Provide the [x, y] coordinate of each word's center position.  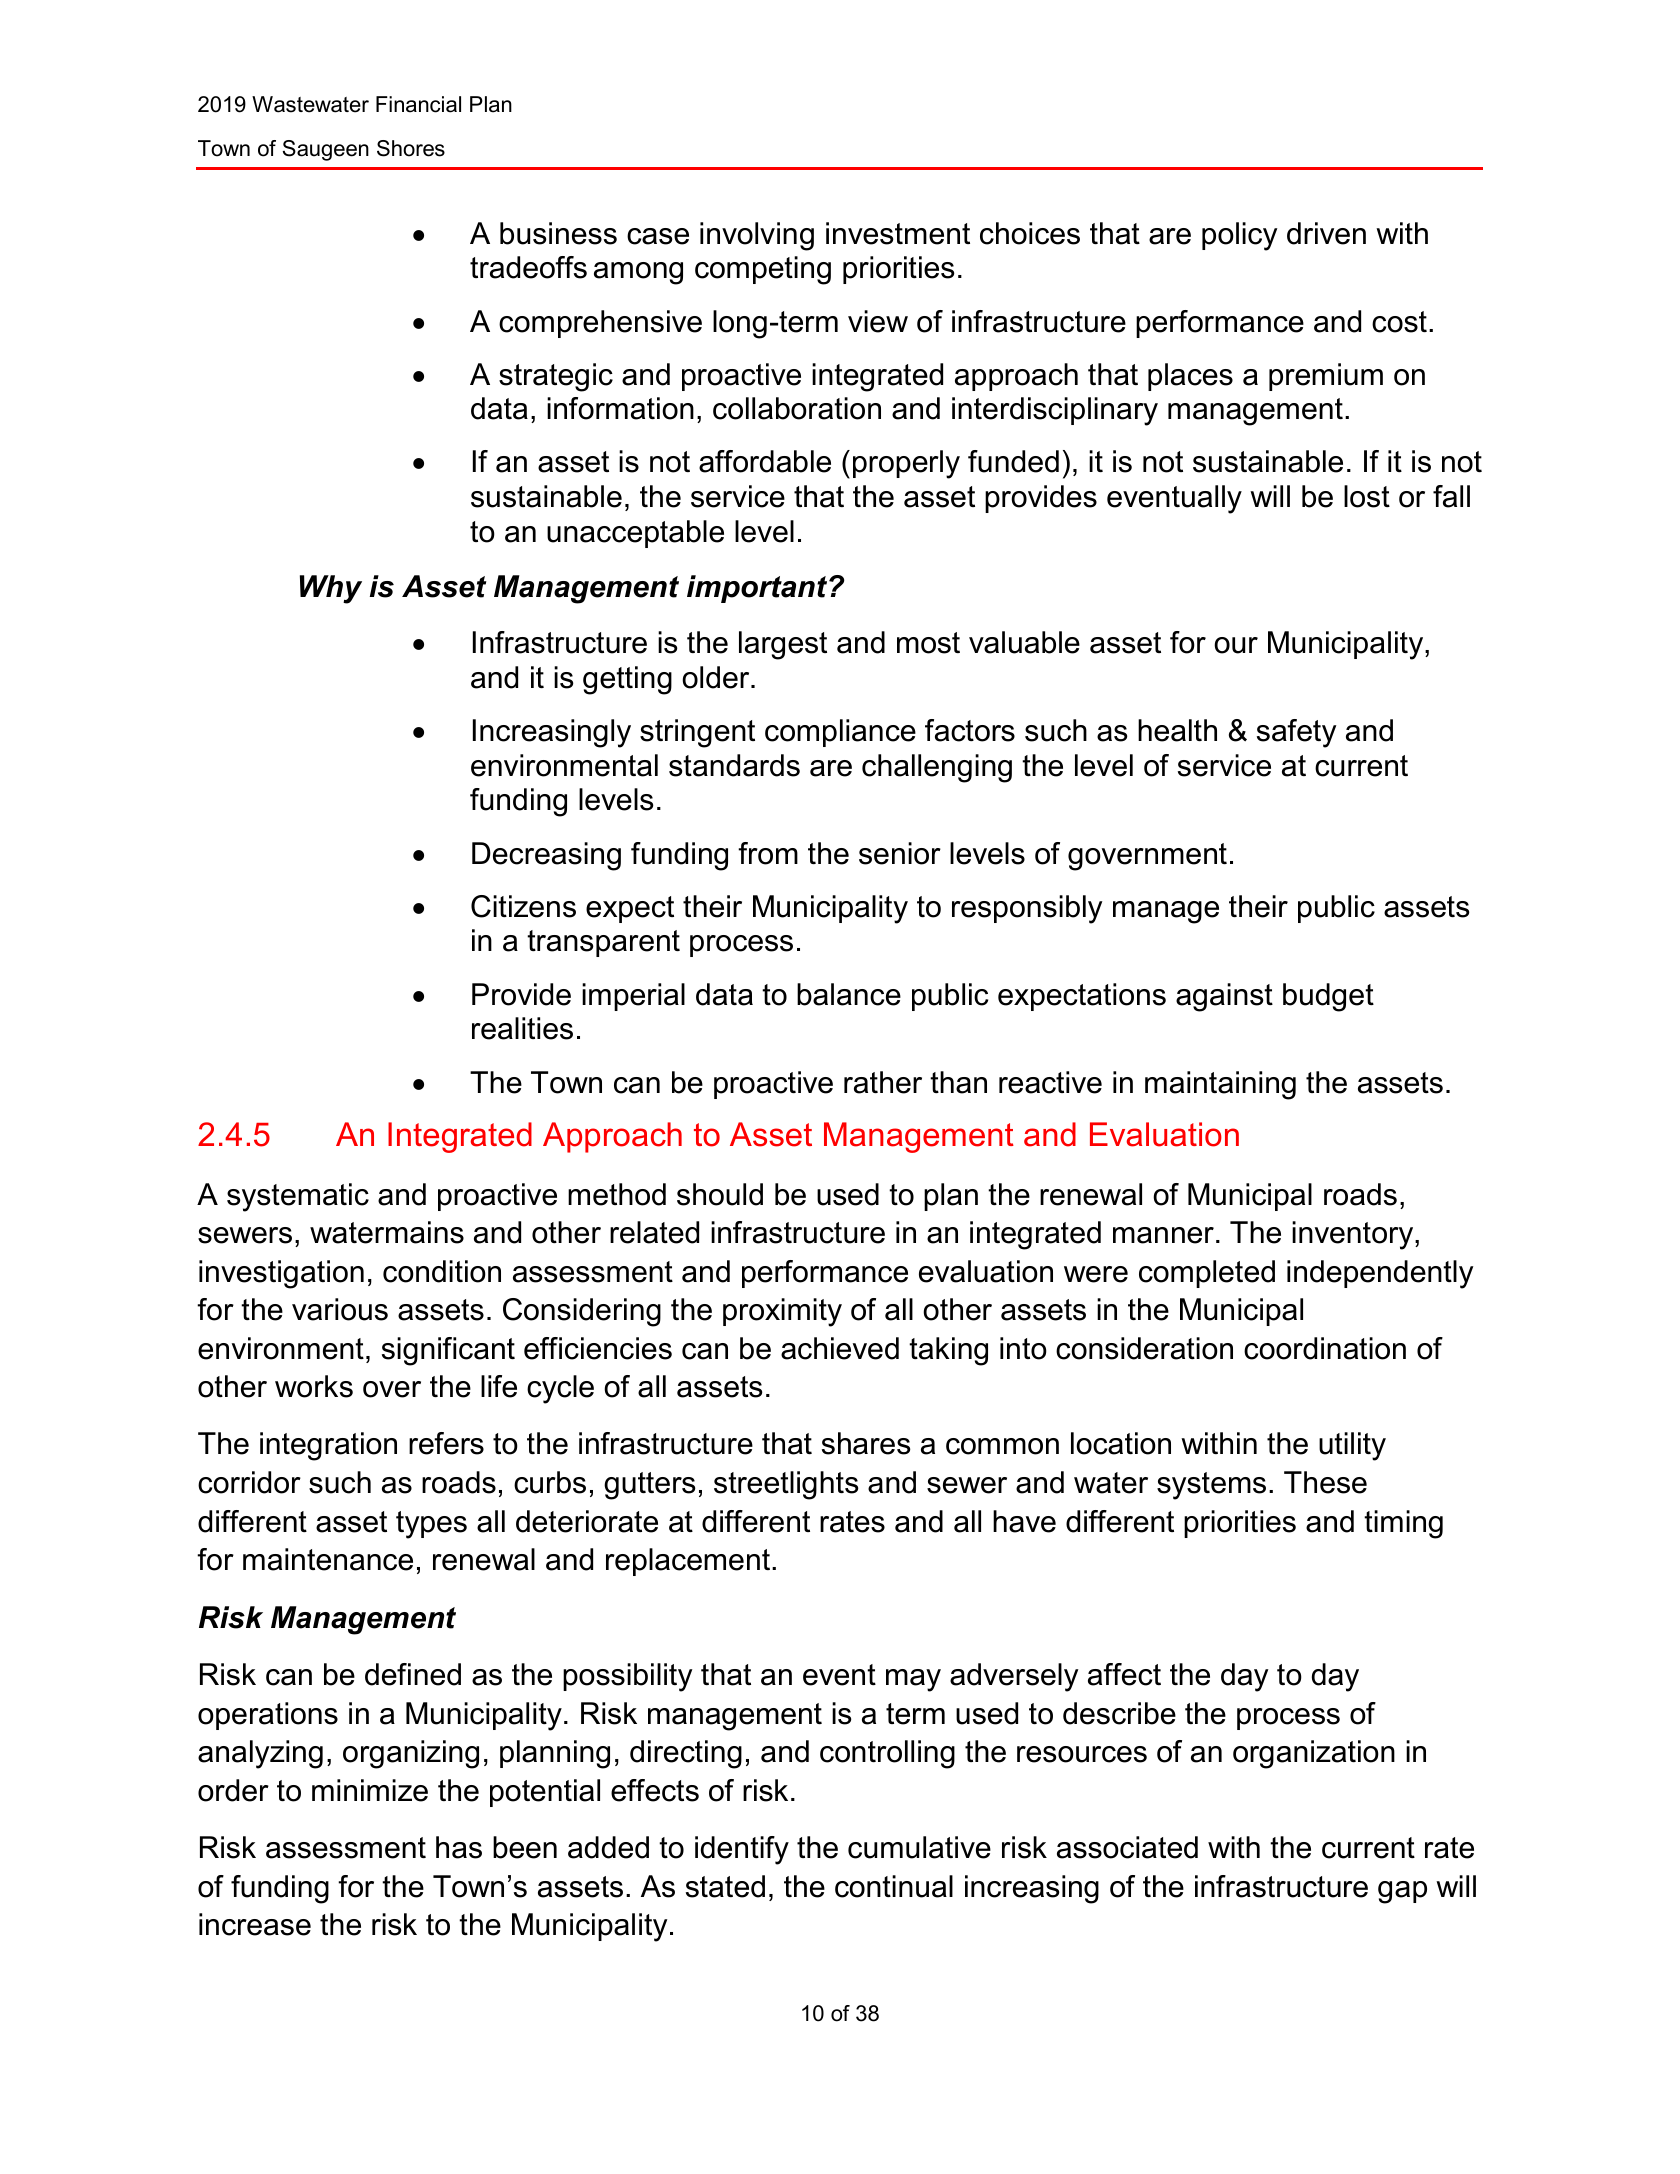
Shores [411, 148]
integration [328, 1446]
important [758, 589]
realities [522, 1028]
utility [1352, 1446]
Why [331, 589]
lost [1367, 496]
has [459, 1847]
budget [1328, 997]
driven [1326, 233]
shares [866, 1443]
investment [898, 233]
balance [849, 994]
